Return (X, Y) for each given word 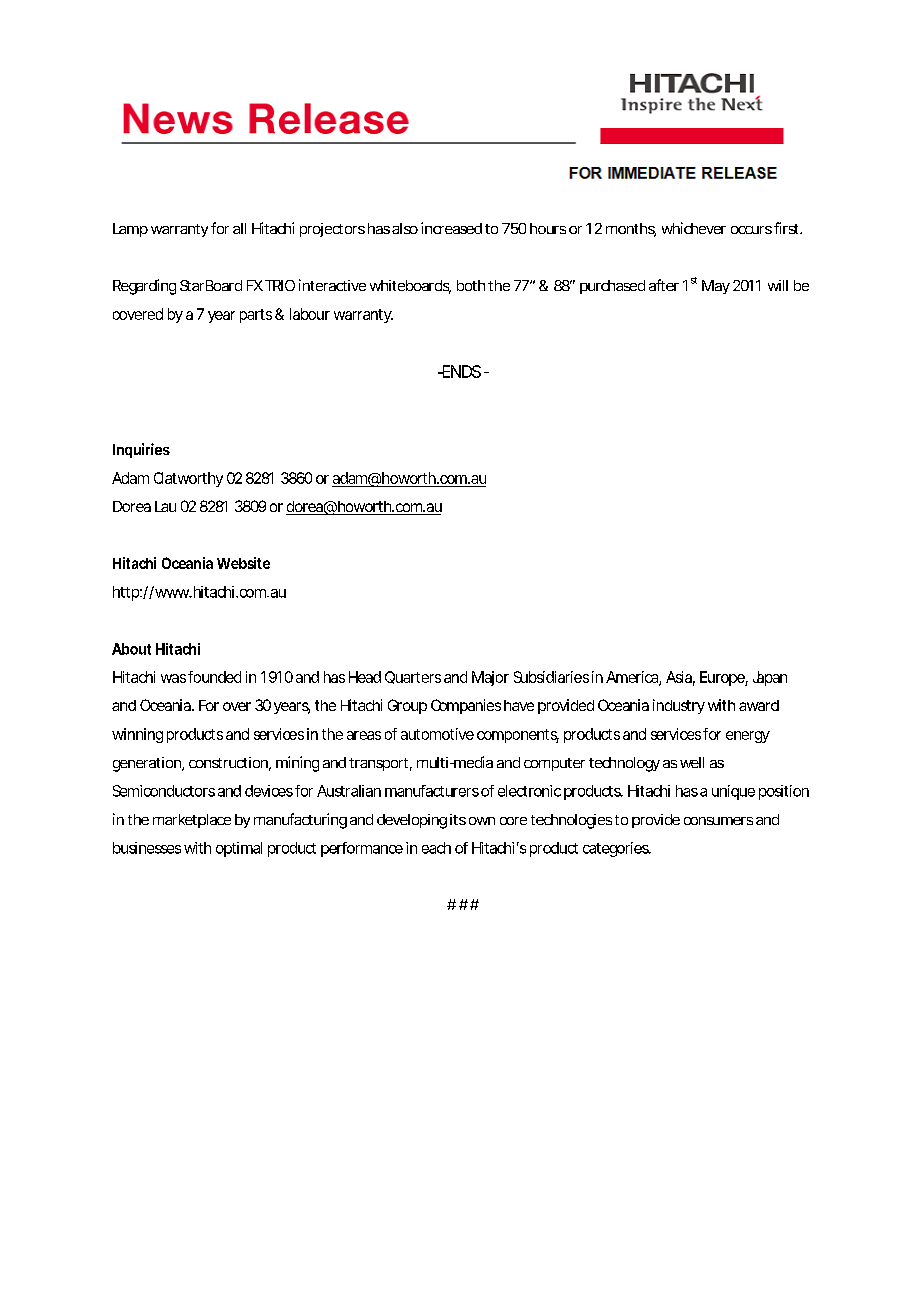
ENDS (460, 371)
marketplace (192, 821)
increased (451, 228)
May (716, 287)
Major (490, 678)
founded (214, 677)
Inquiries (141, 450)
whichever (694, 228)
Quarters (413, 677)
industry (679, 706)
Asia (680, 678)
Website (243, 563)
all (239, 228)
